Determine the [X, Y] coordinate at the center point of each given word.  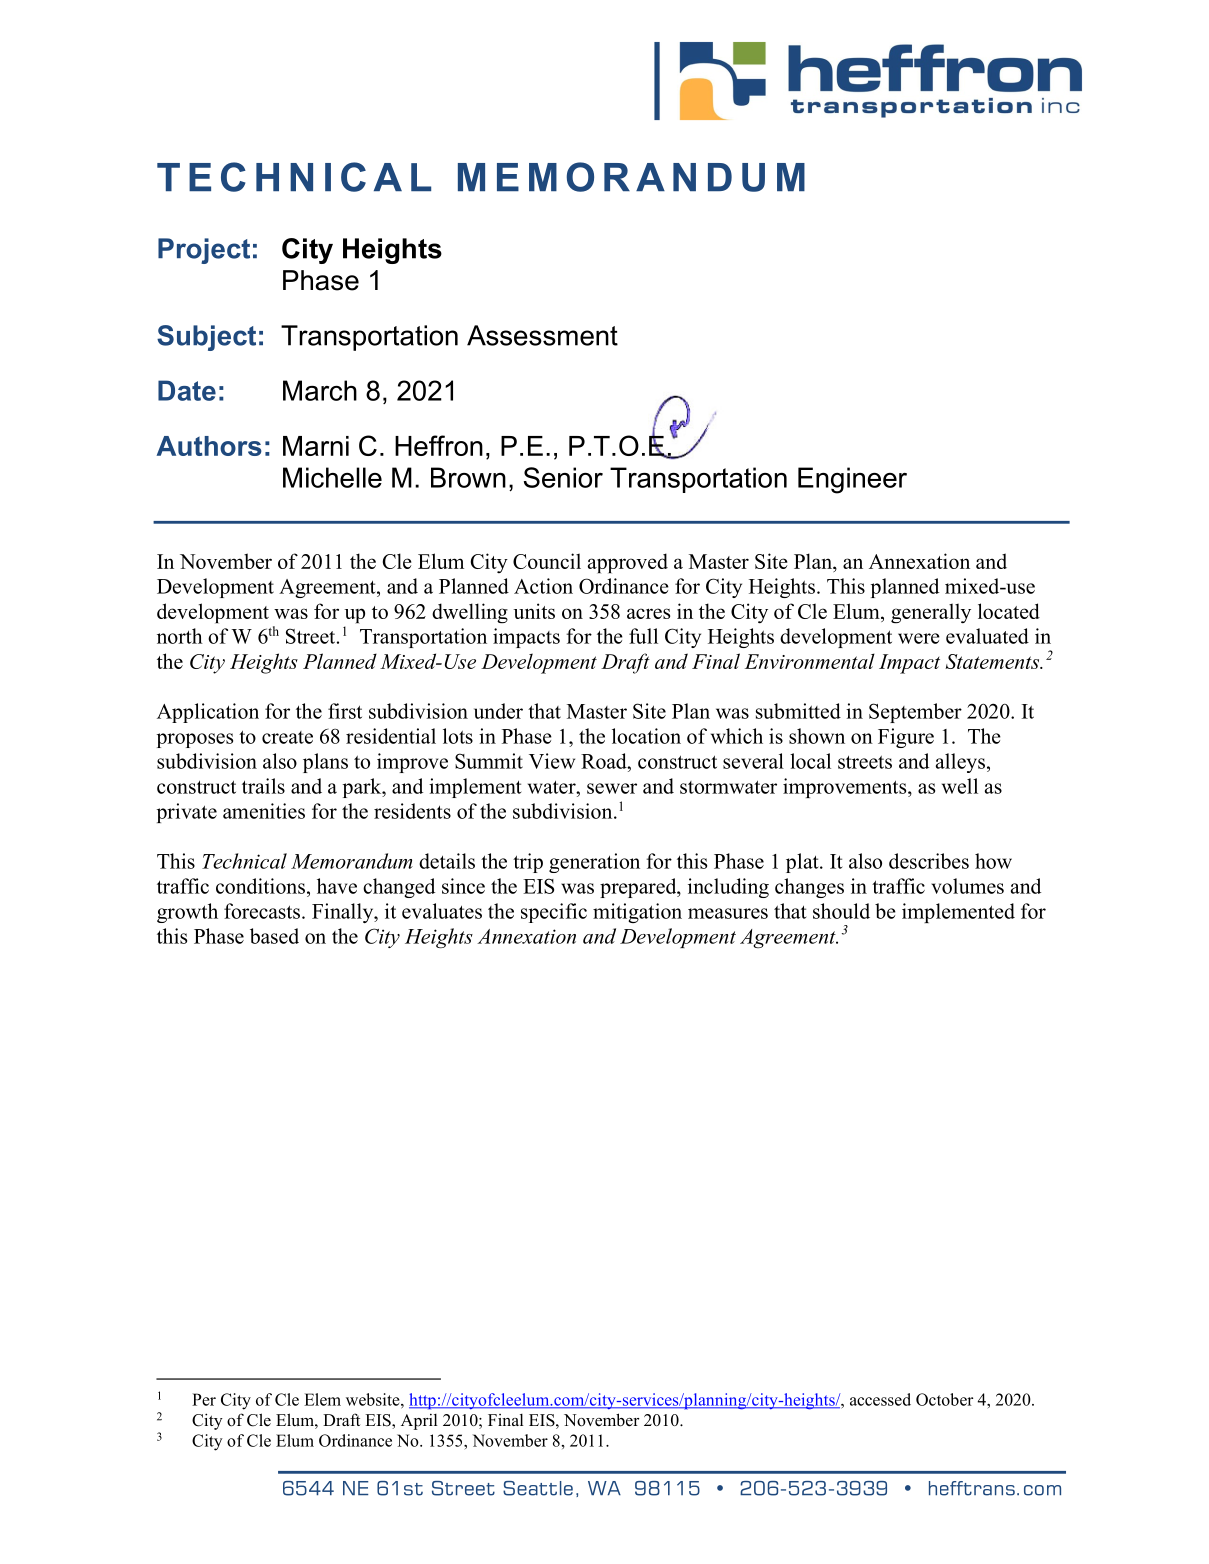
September [915, 713]
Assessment [542, 335]
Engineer [852, 480]
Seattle [538, 1488]
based [274, 936]
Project [204, 251]
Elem [322, 1399]
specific [554, 913]
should [841, 911]
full [643, 636]
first [345, 711]
